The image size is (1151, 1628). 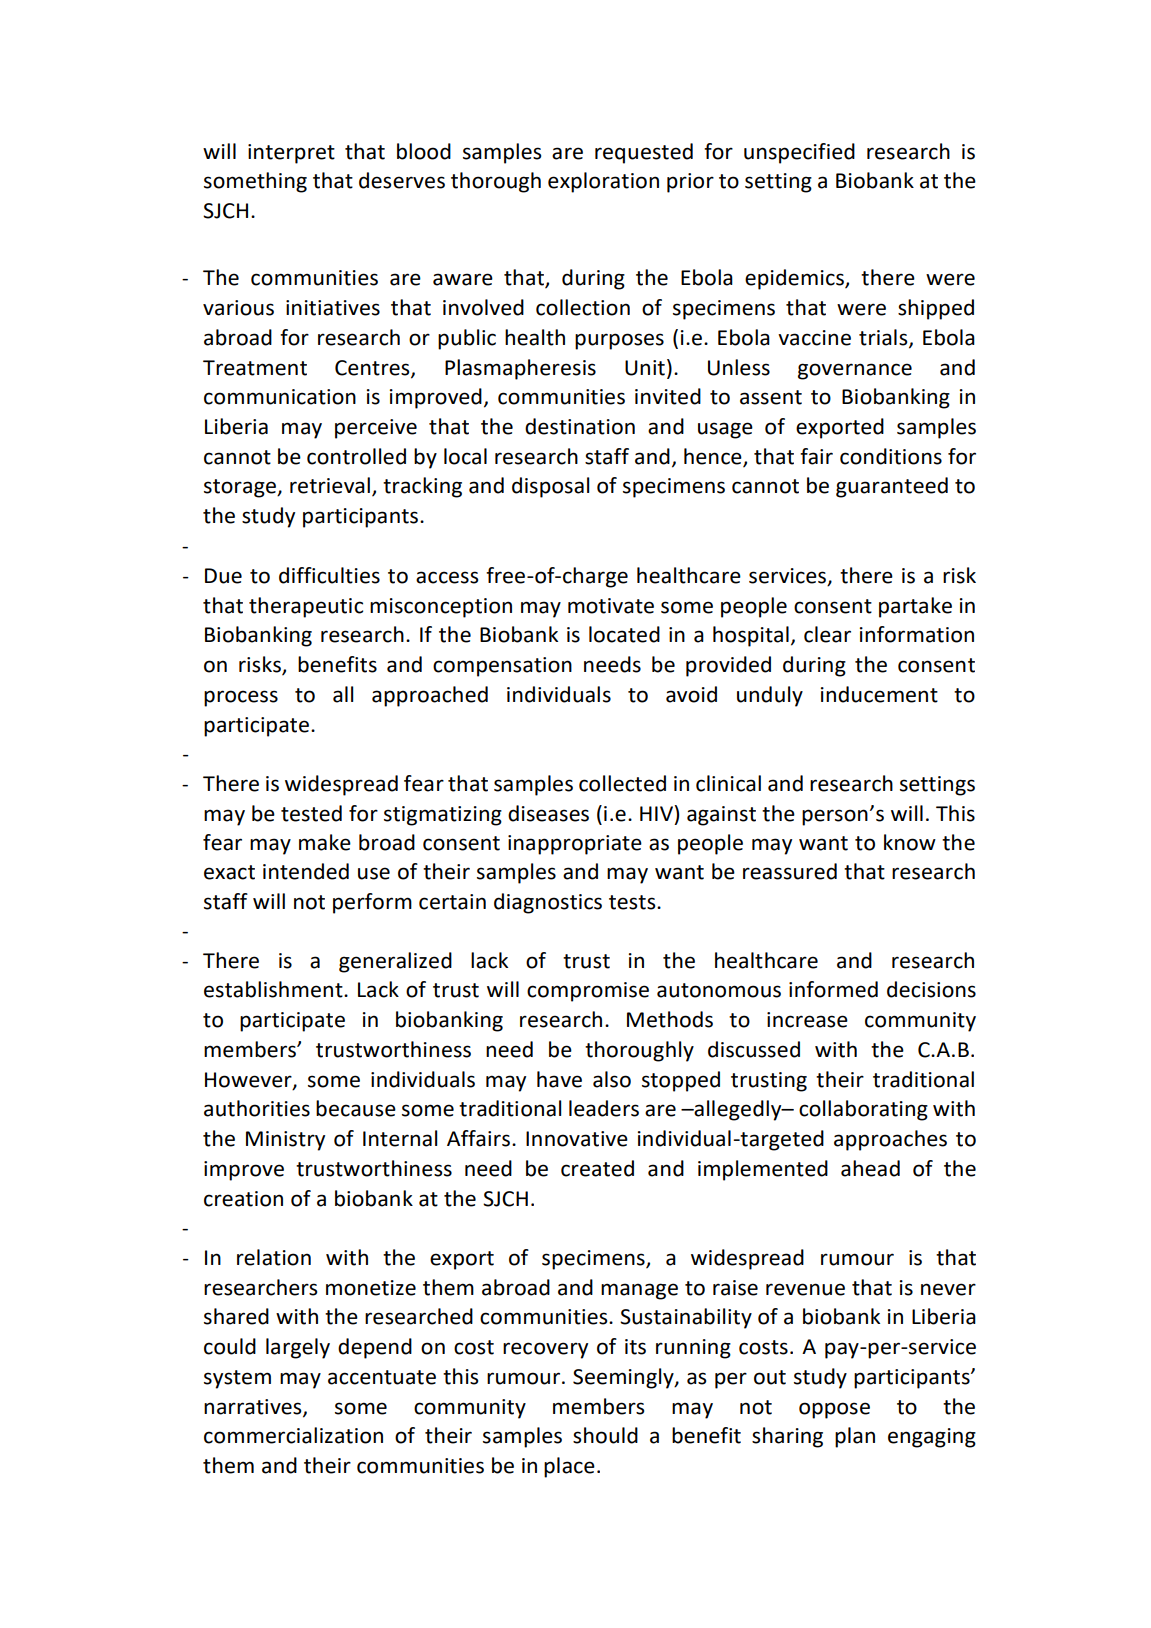 I want to click on interpret, so click(x=291, y=154).
